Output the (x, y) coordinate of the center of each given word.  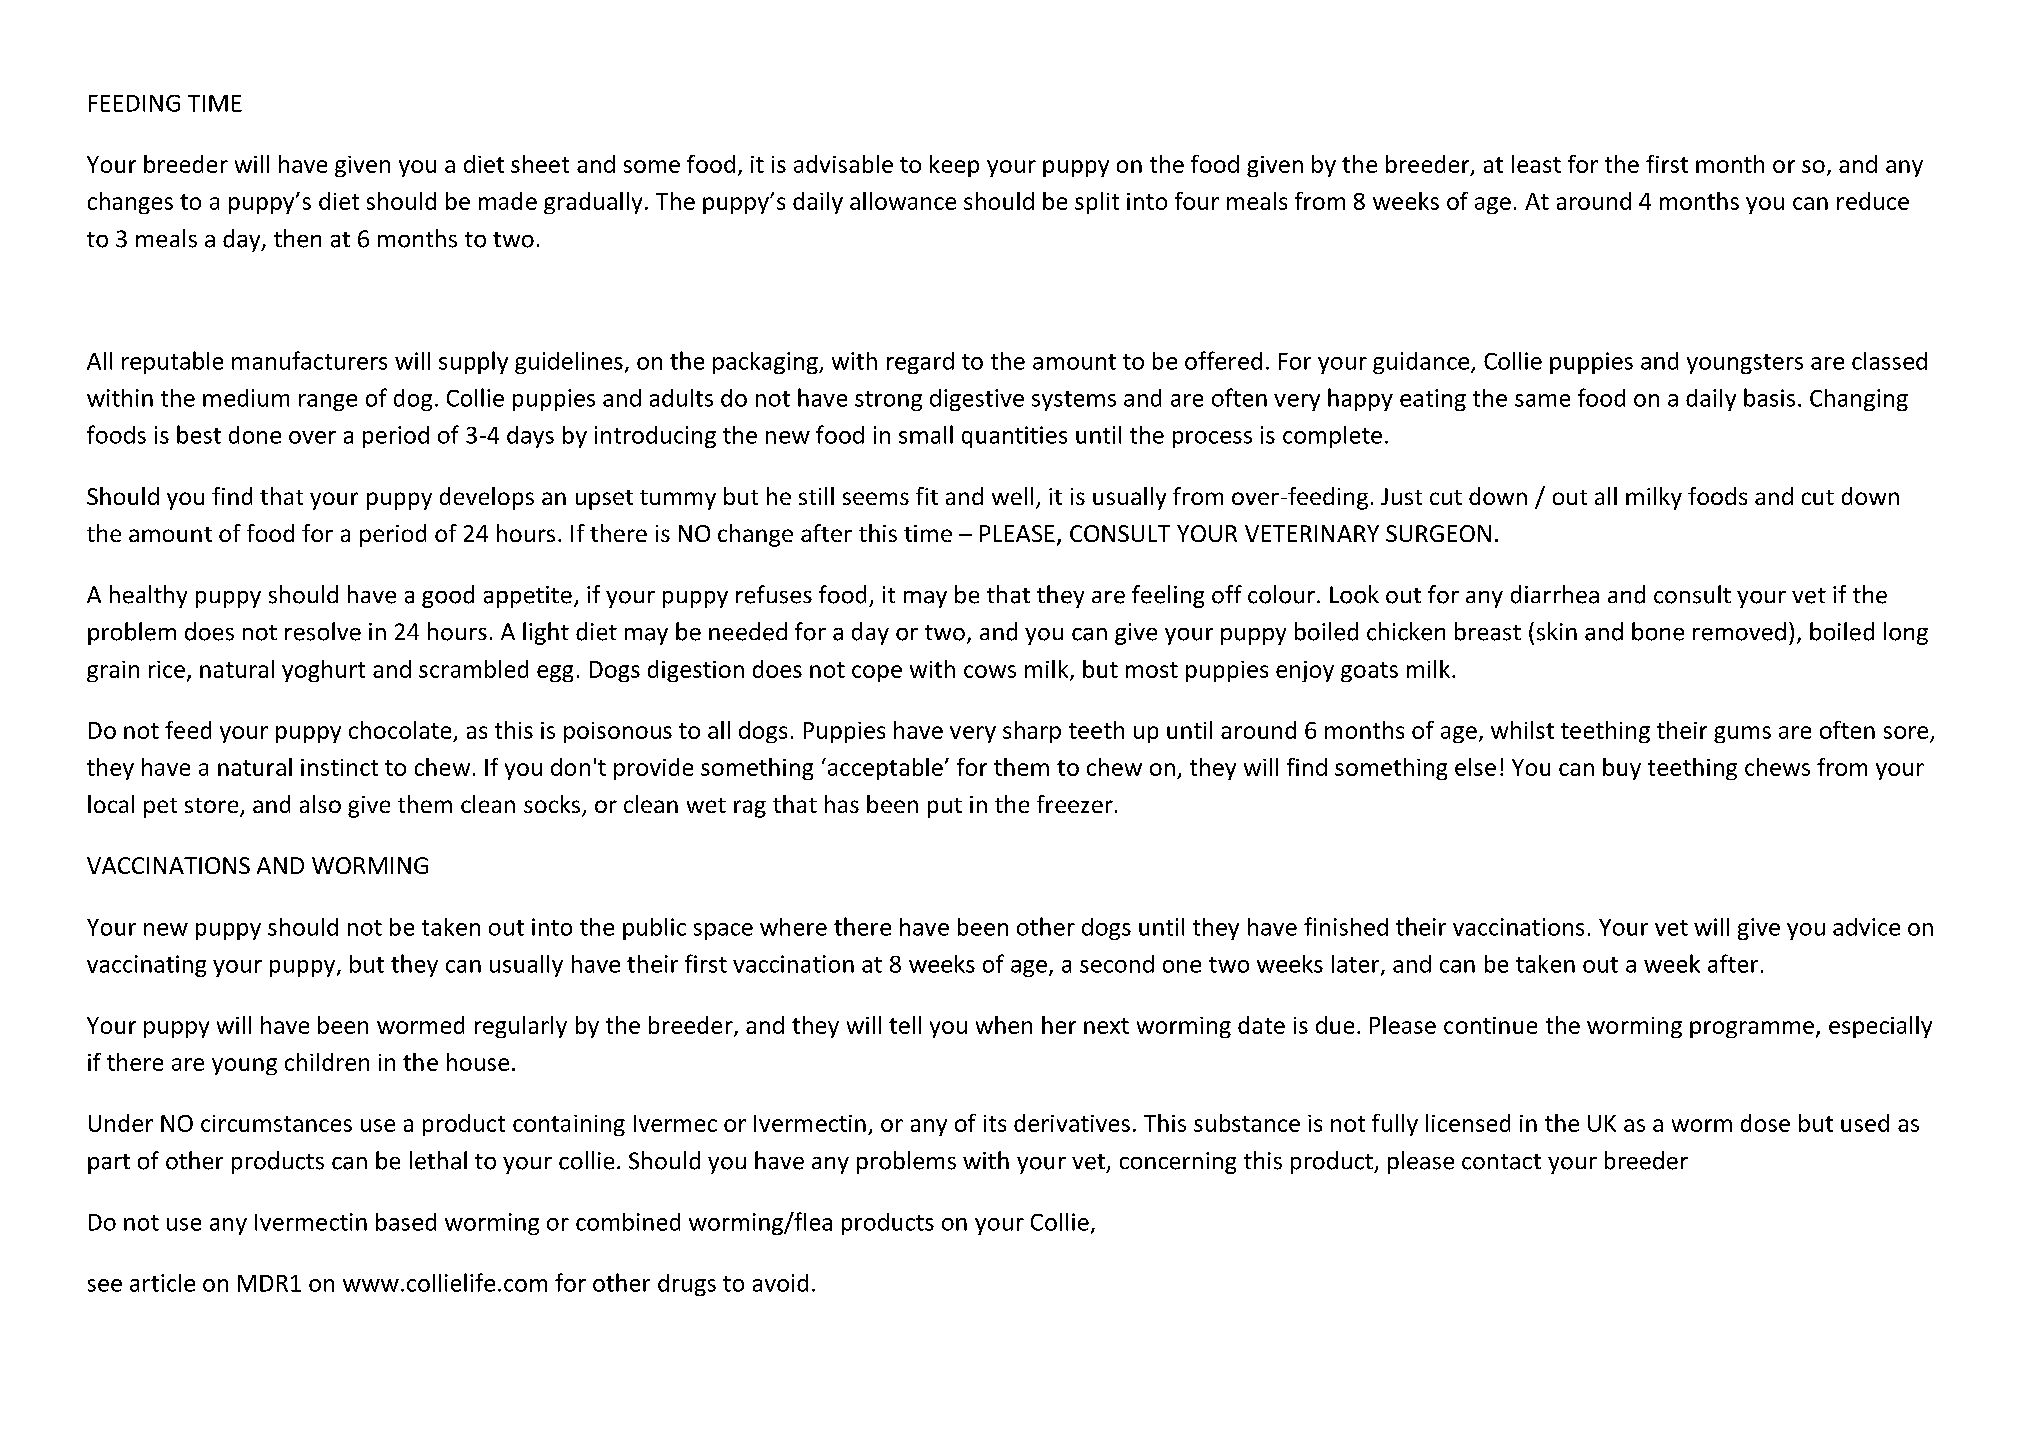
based (406, 1222)
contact (1501, 1162)
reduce (1873, 201)
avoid (780, 1283)
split (1097, 203)
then (297, 238)
